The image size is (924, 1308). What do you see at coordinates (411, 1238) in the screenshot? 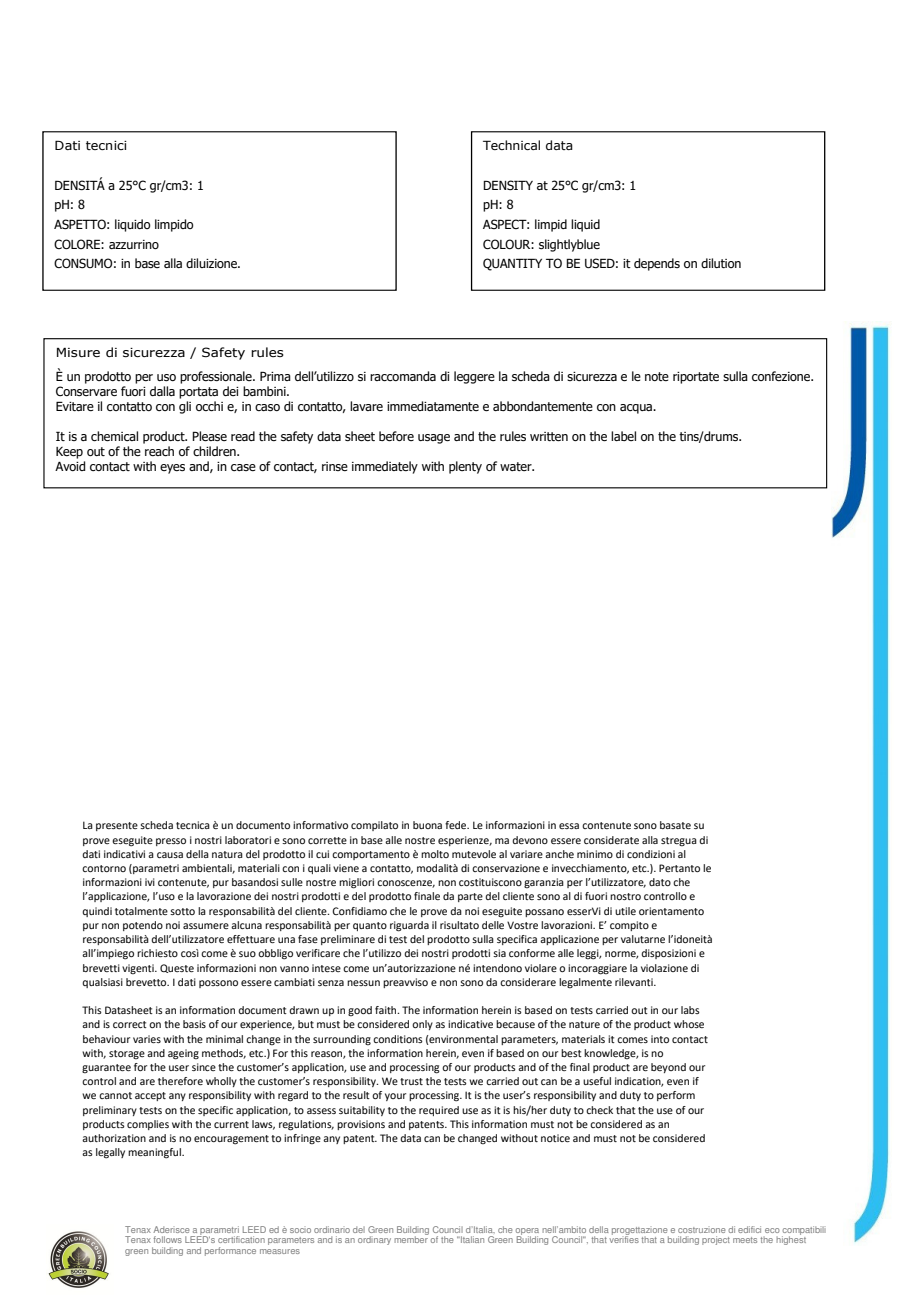
I see `member` at bounding box center [411, 1238].
